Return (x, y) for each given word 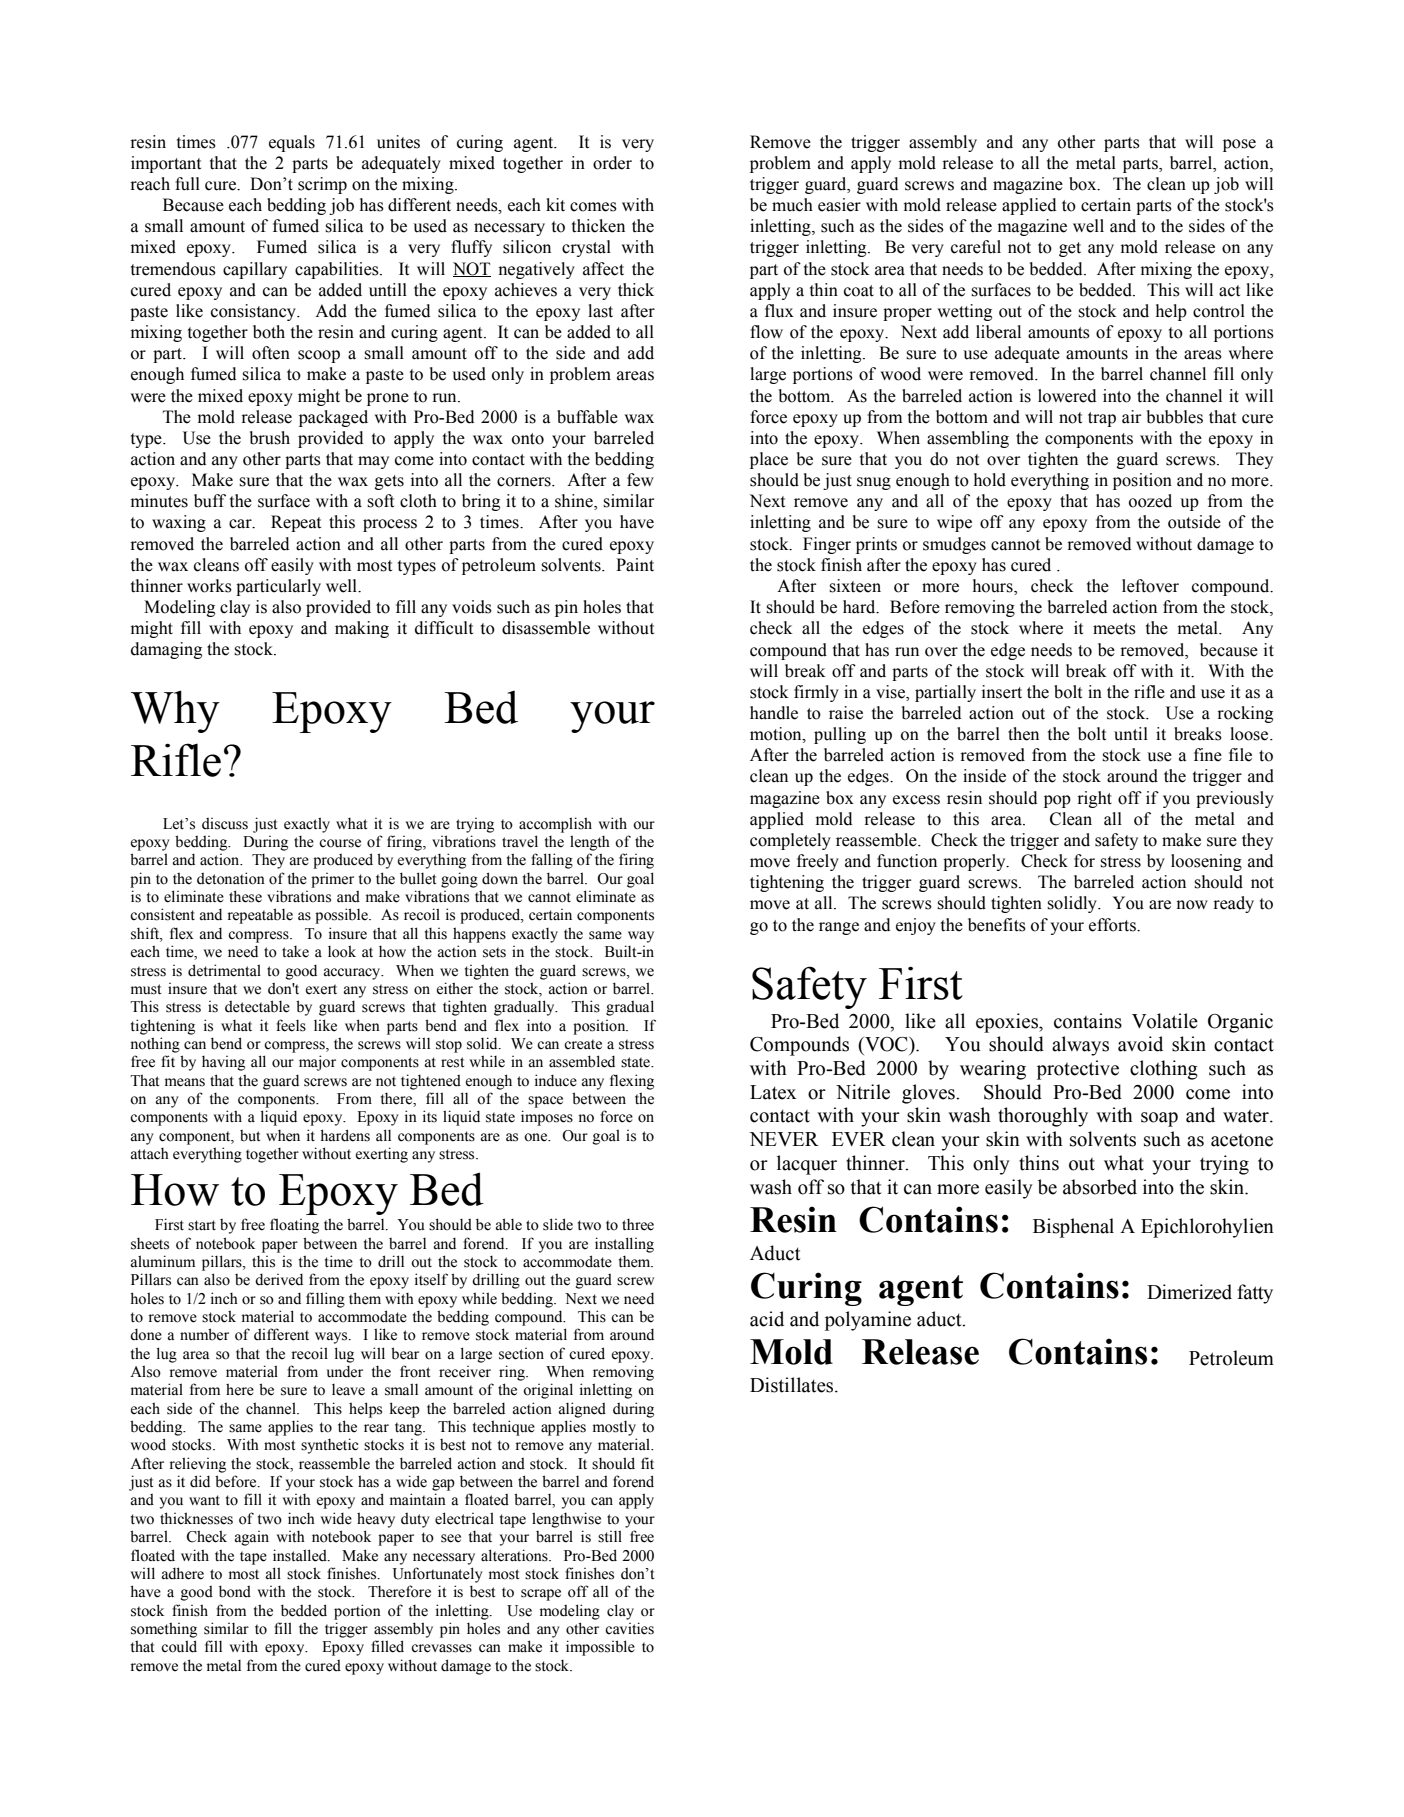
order (612, 163)
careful (976, 247)
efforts (1113, 925)
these (245, 896)
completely (790, 841)
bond (235, 1591)
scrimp (322, 185)
